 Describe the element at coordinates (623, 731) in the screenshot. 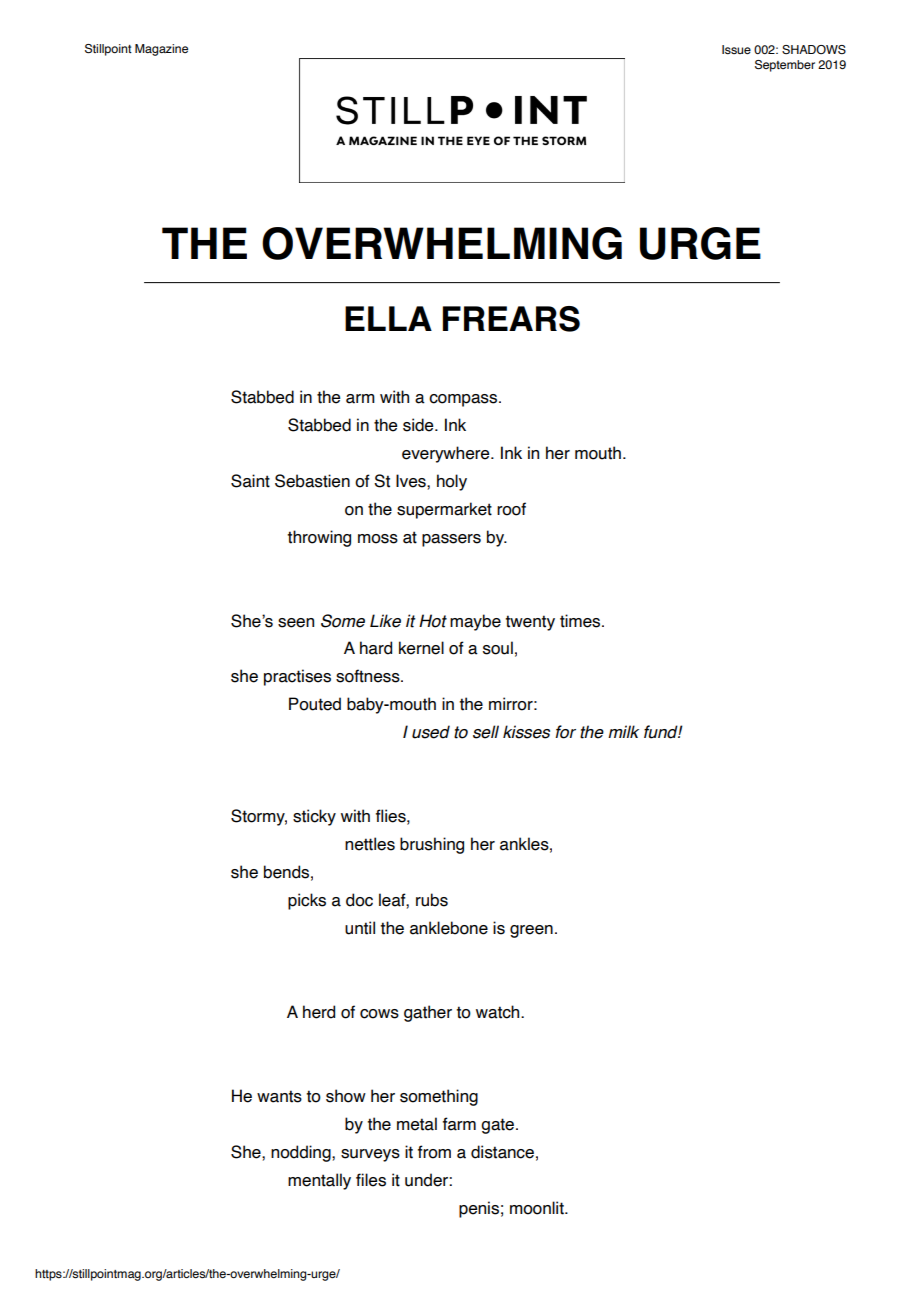

I see `milk` at that location.
